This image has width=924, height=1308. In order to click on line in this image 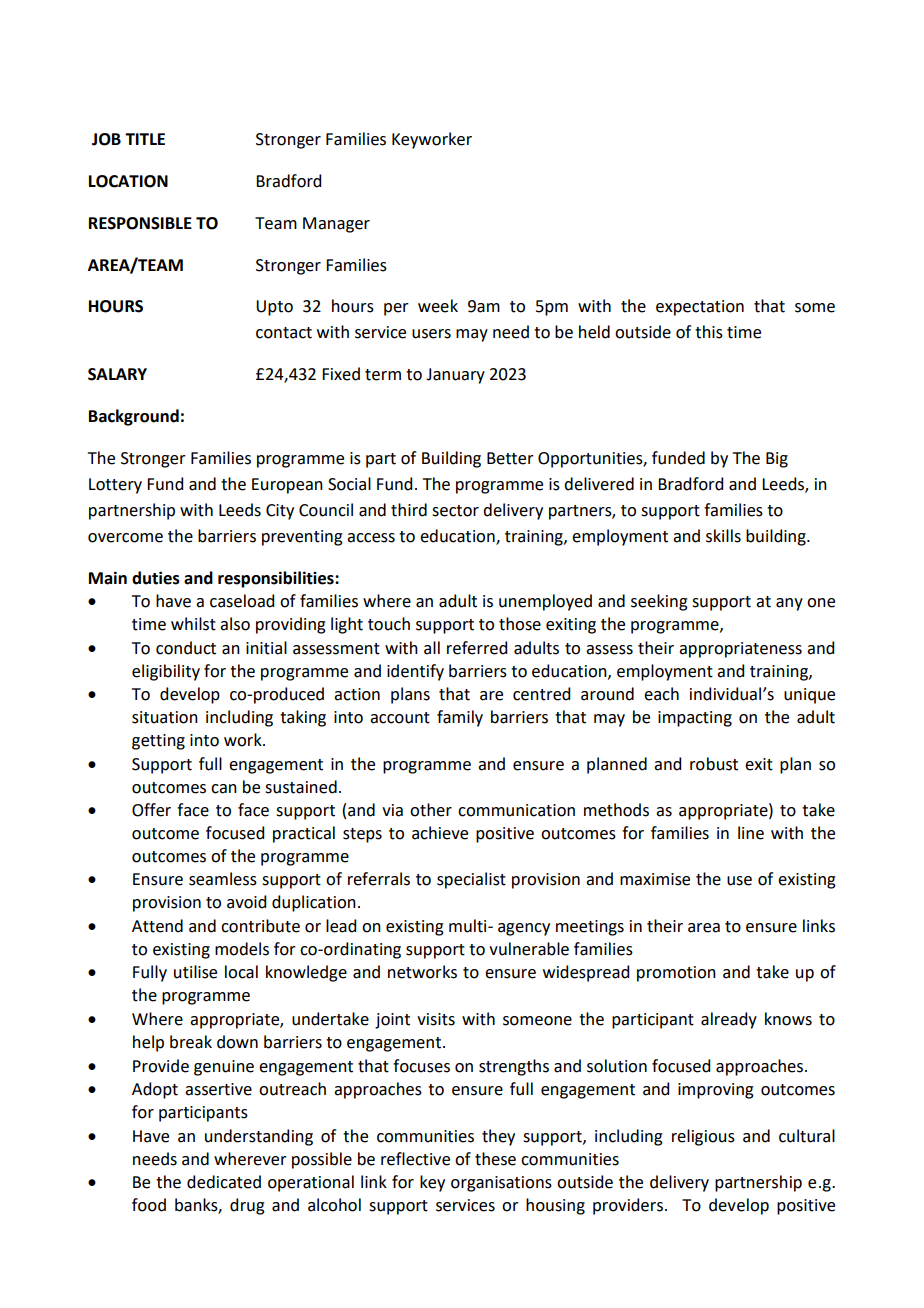, I will do `click(751, 833)`.
